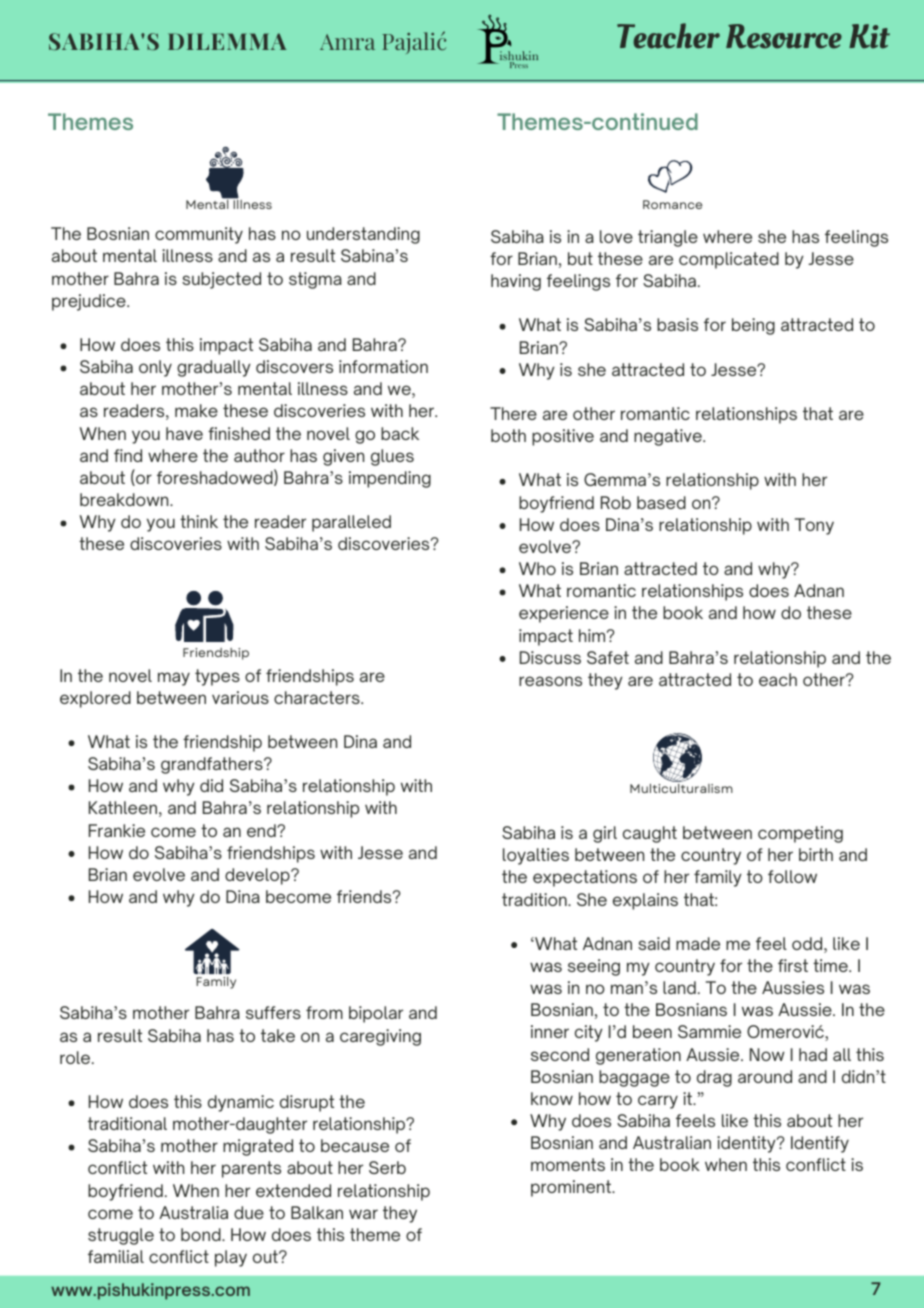 The height and width of the screenshot is (1308, 924). Describe the element at coordinates (508, 435) in the screenshot. I see `both` at that location.
